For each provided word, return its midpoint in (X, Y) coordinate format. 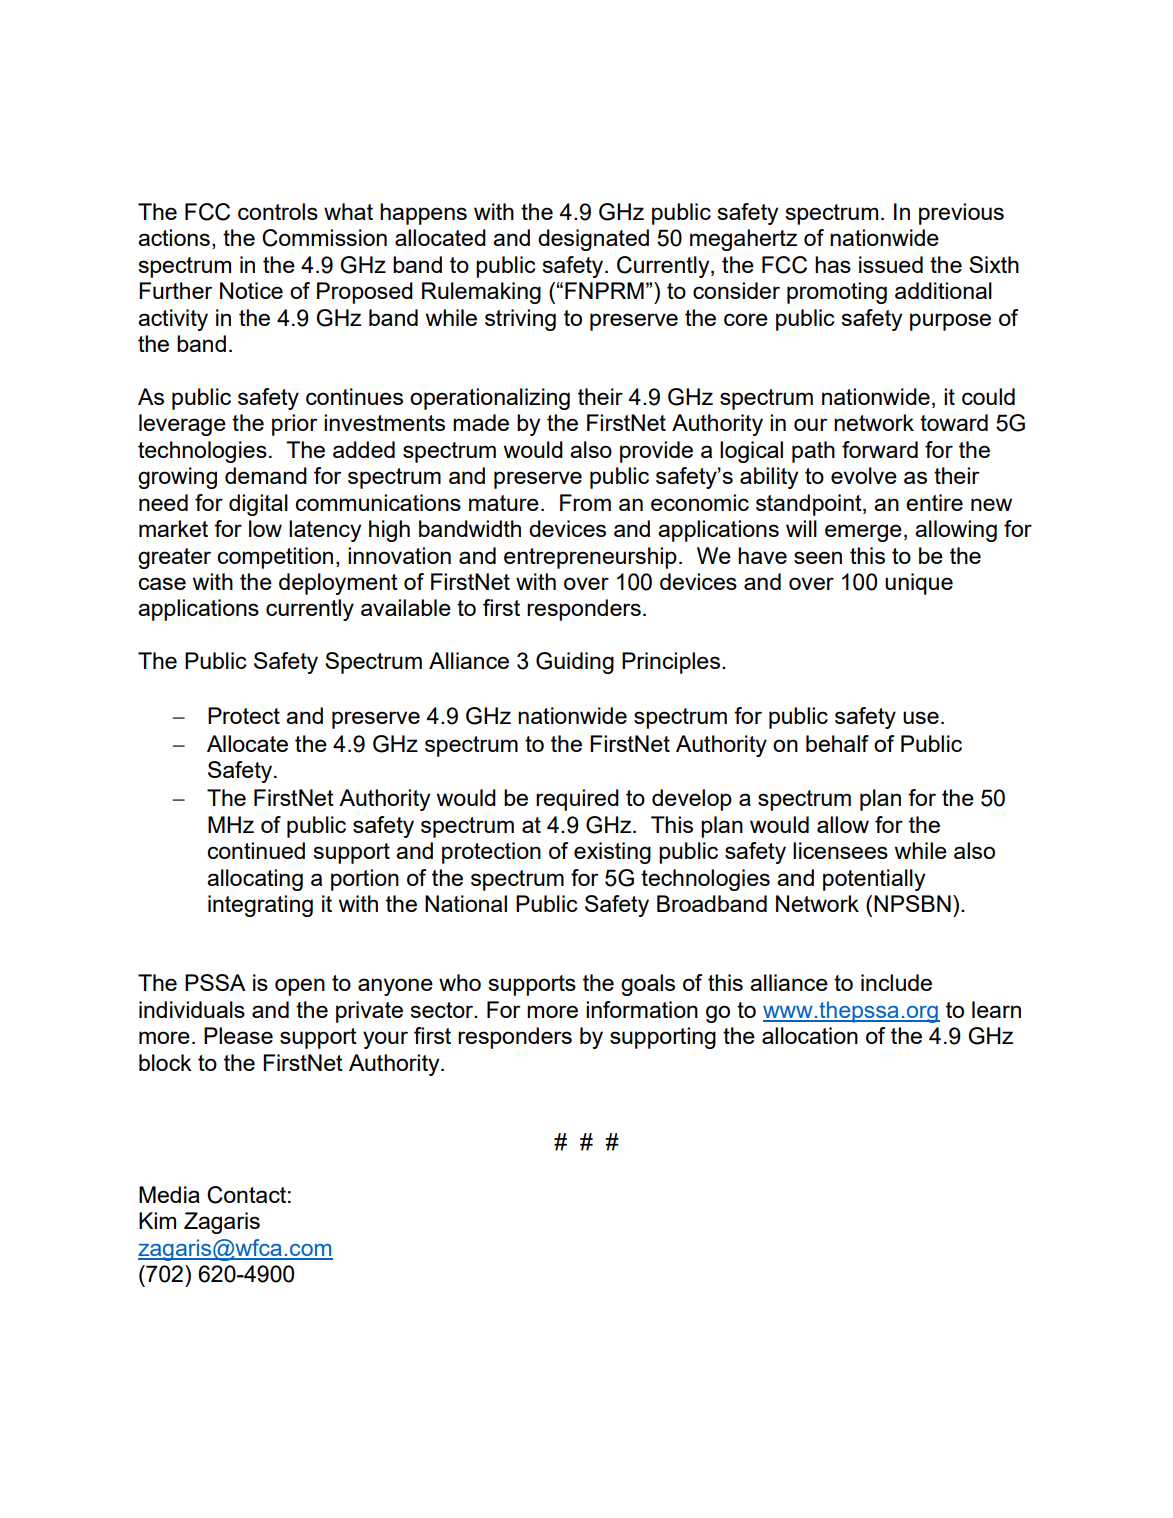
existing (612, 853)
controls (278, 211)
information (642, 1009)
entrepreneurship (590, 558)
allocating (255, 880)
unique (919, 584)
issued (891, 264)
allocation (810, 1035)
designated (593, 240)
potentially (874, 880)
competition (275, 558)
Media (169, 1194)
